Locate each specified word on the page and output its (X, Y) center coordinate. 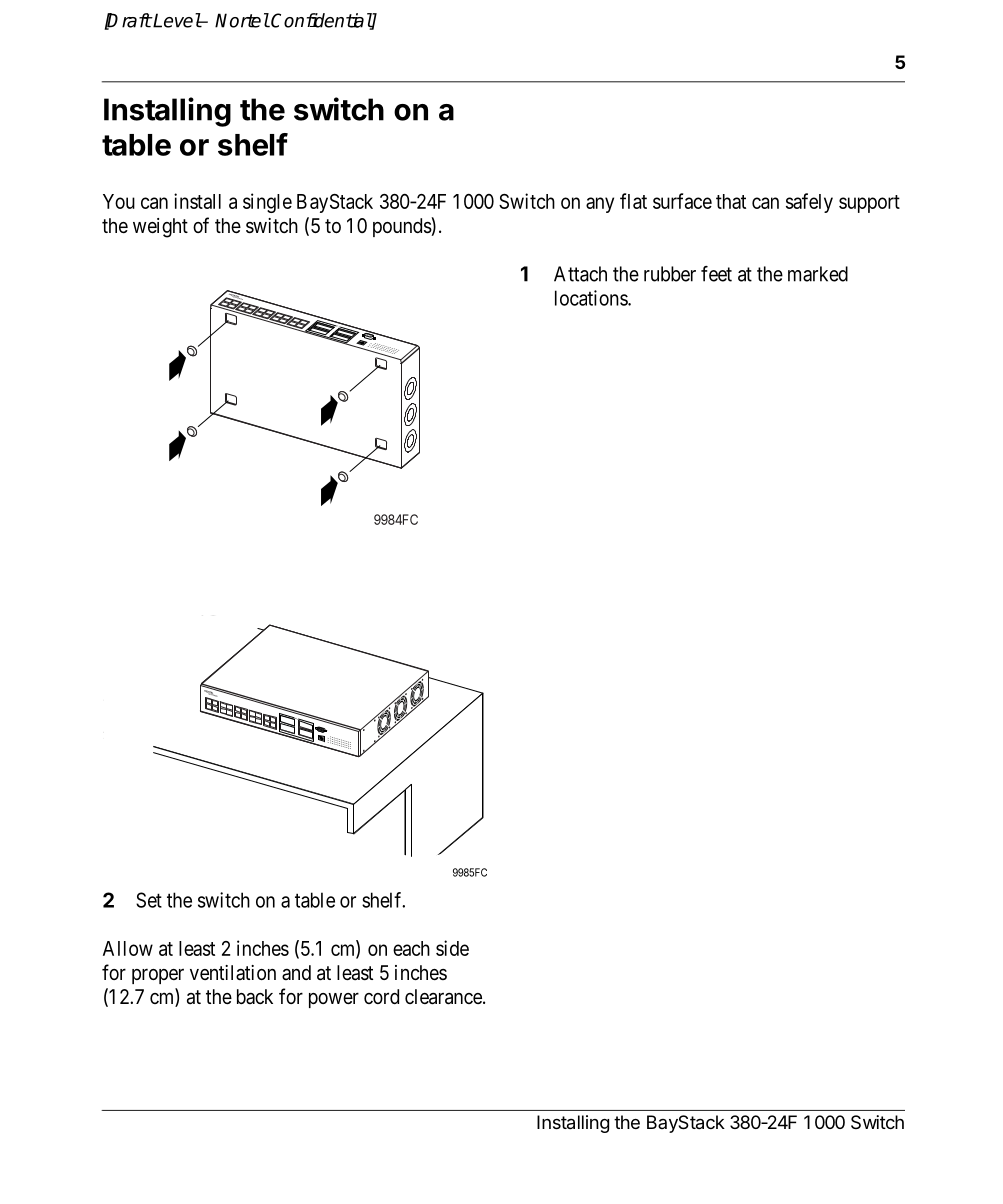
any (600, 205)
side (452, 948)
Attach (580, 274)
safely (809, 203)
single (267, 203)
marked (818, 274)
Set (149, 900)
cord (381, 996)
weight (160, 228)
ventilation (233, 972)
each (411, 948)
